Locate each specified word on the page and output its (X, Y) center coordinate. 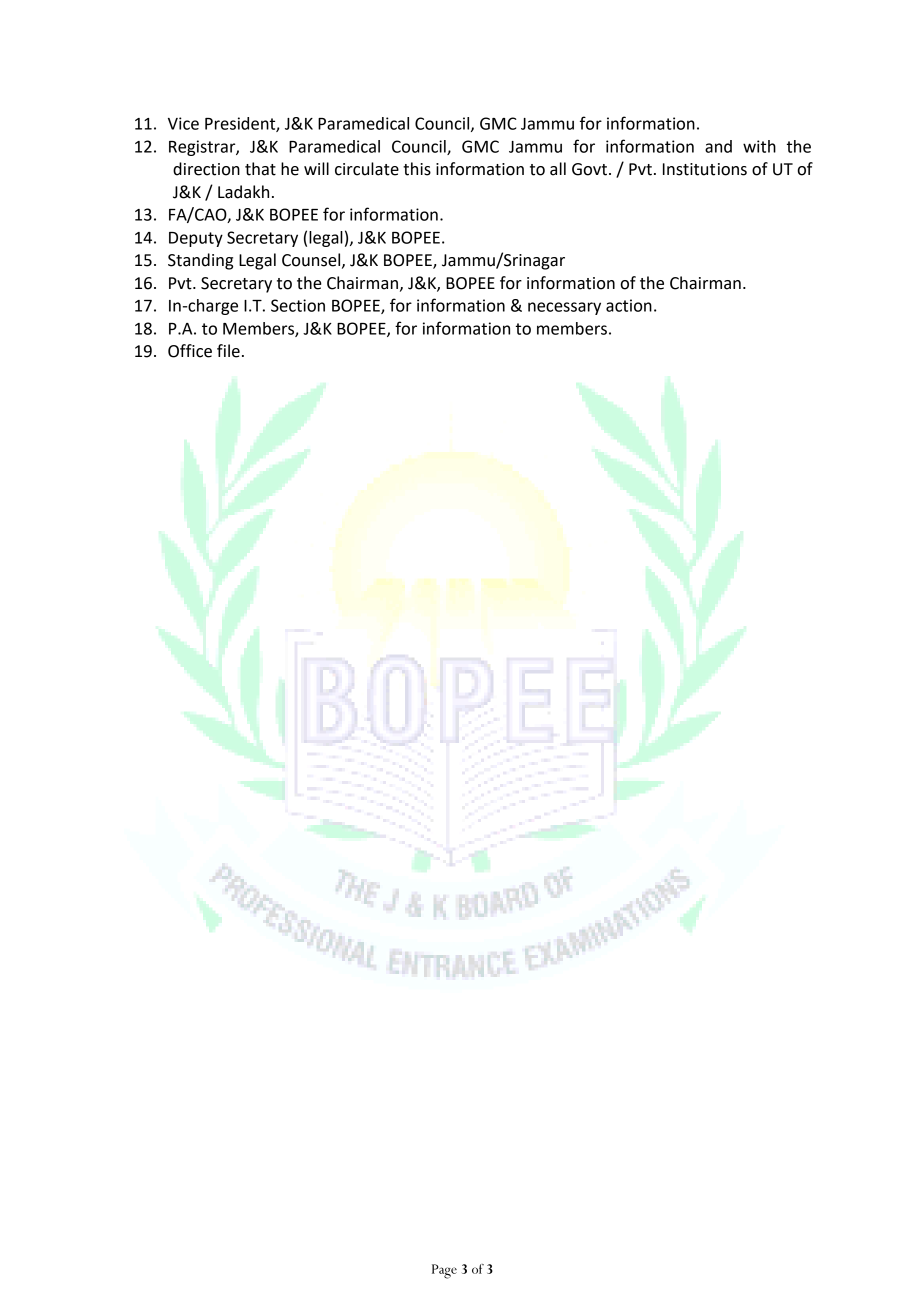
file (228, 351)
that (260, 169)
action (629, 305)
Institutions (705, 169)
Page (444, 1271)
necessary (564, 308)
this (417, 169)
